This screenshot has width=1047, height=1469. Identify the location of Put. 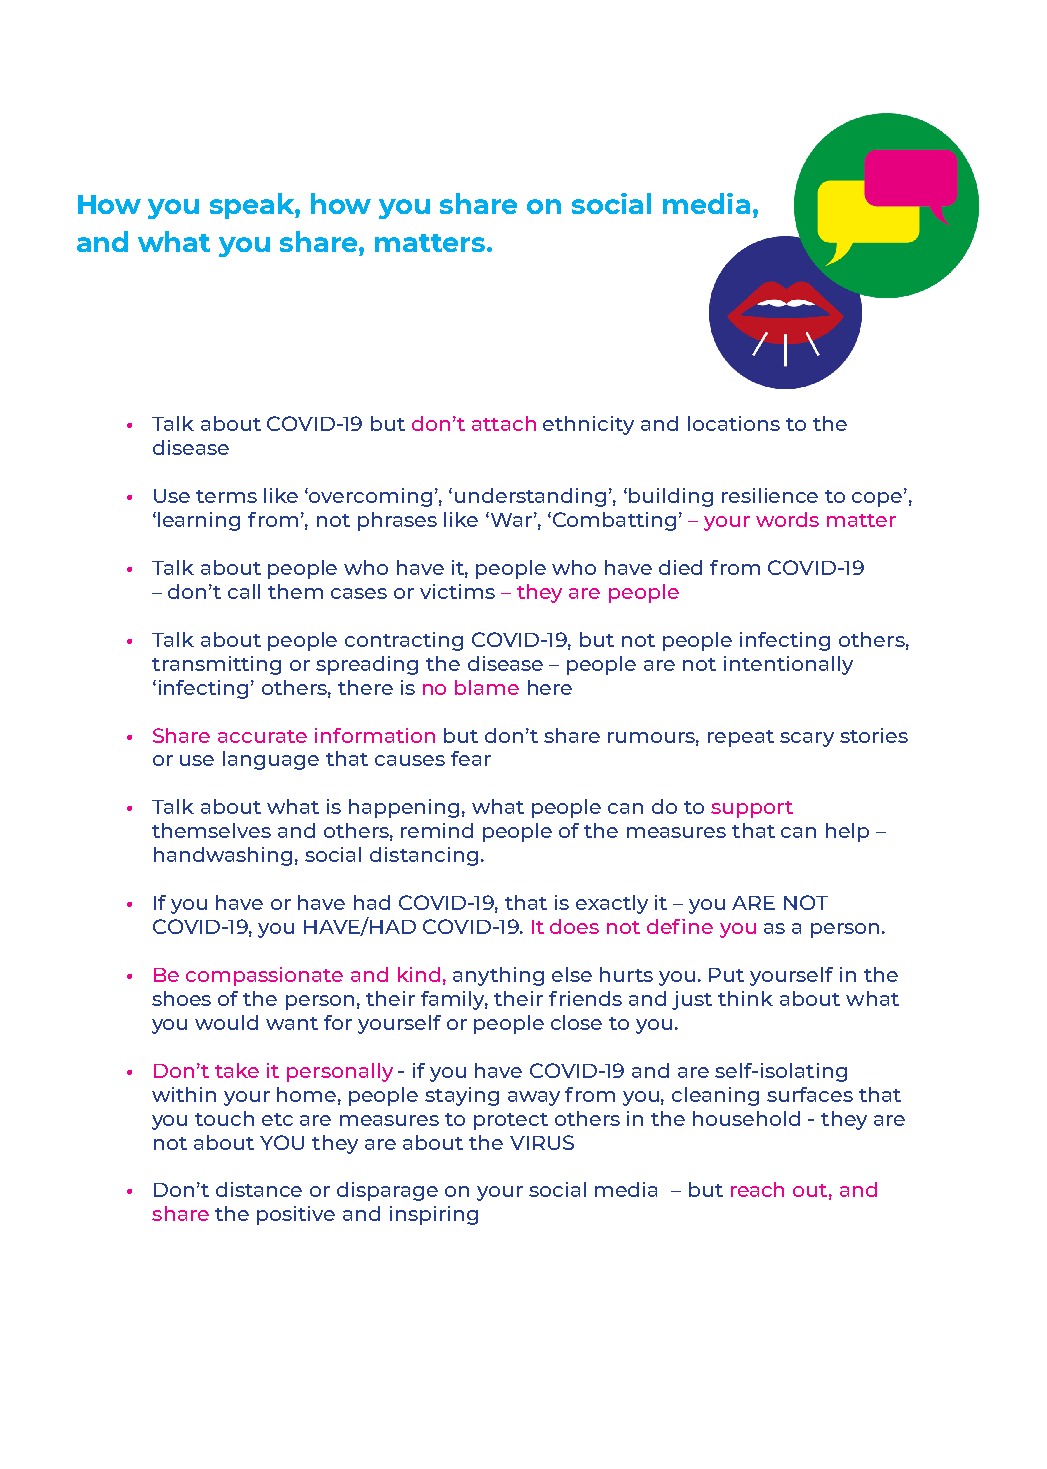
(726, 975).
